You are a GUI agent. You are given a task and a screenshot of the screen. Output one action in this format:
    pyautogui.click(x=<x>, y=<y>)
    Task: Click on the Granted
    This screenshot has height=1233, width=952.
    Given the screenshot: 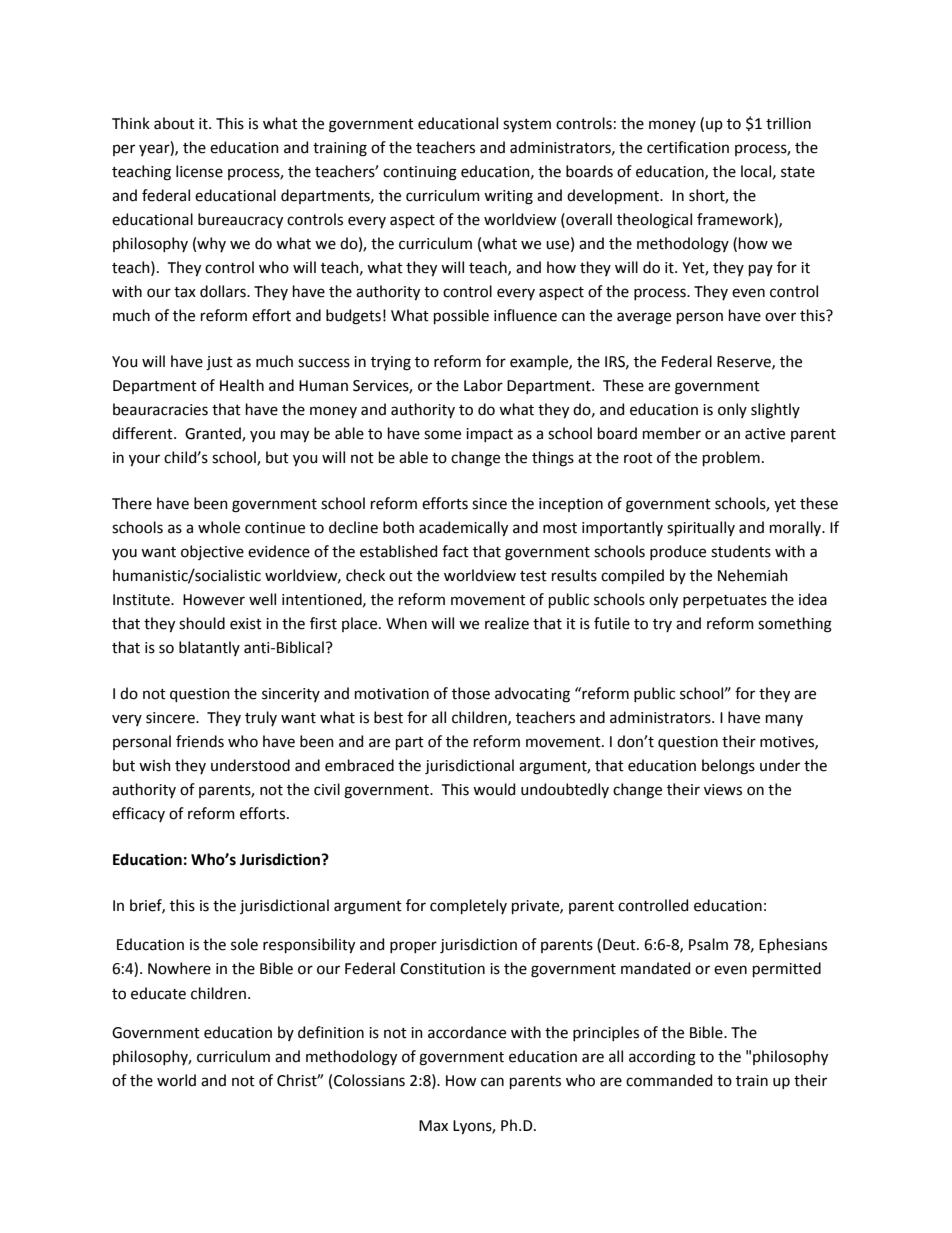 What is the action you would take?
    pyautogui.click(x=214, y=434)
